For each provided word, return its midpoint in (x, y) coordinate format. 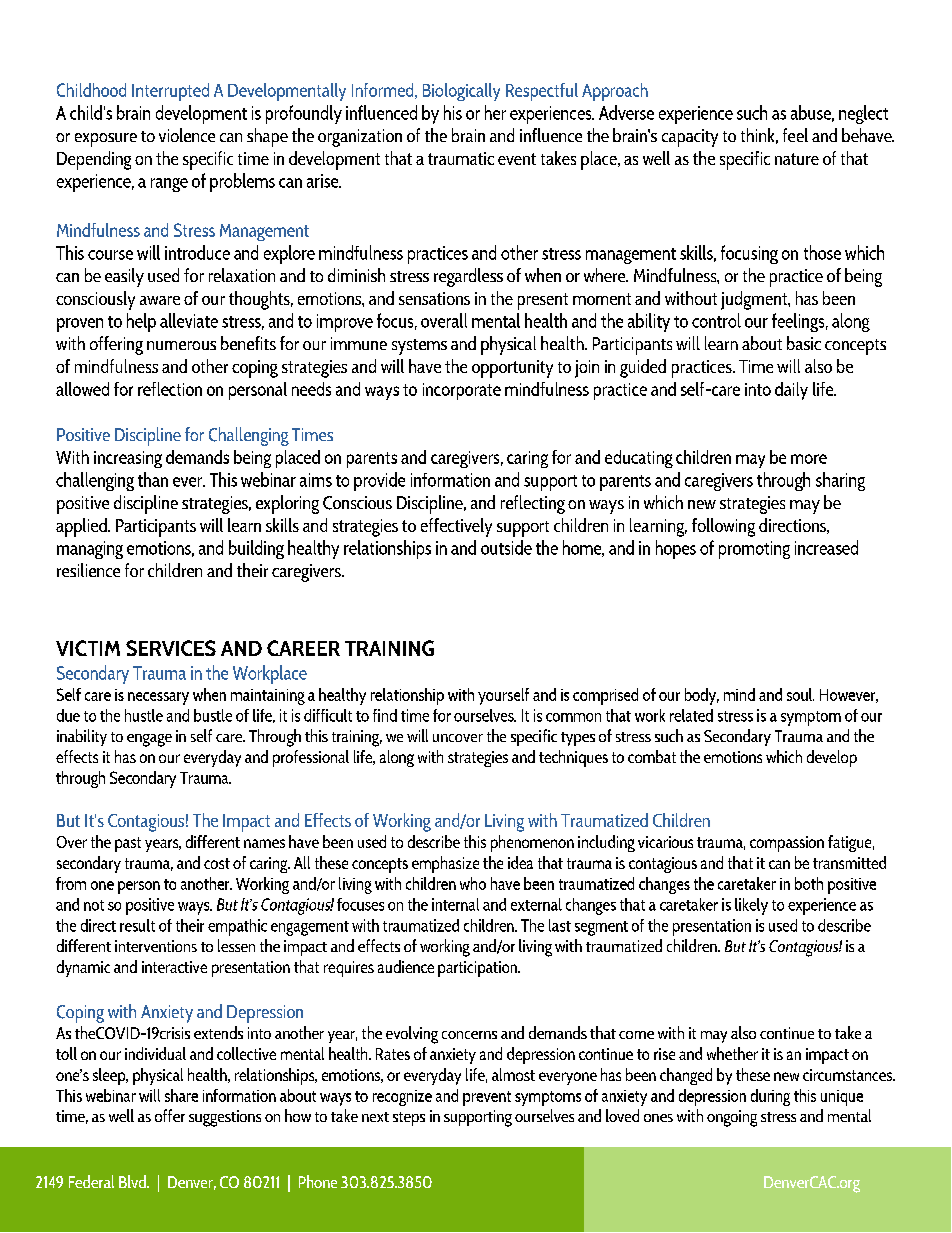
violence (187, 135)
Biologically (461, 92)
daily (791, 391)
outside (506, 547)
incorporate (462, 391)
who (473, 883)
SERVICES (171, 648)
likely (751, 906)
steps (409, 1119)
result (137, 925)
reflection (170, 389)
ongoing (732, 1118)
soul (800, 694)
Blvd (133, 1181)
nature (797, 159)
